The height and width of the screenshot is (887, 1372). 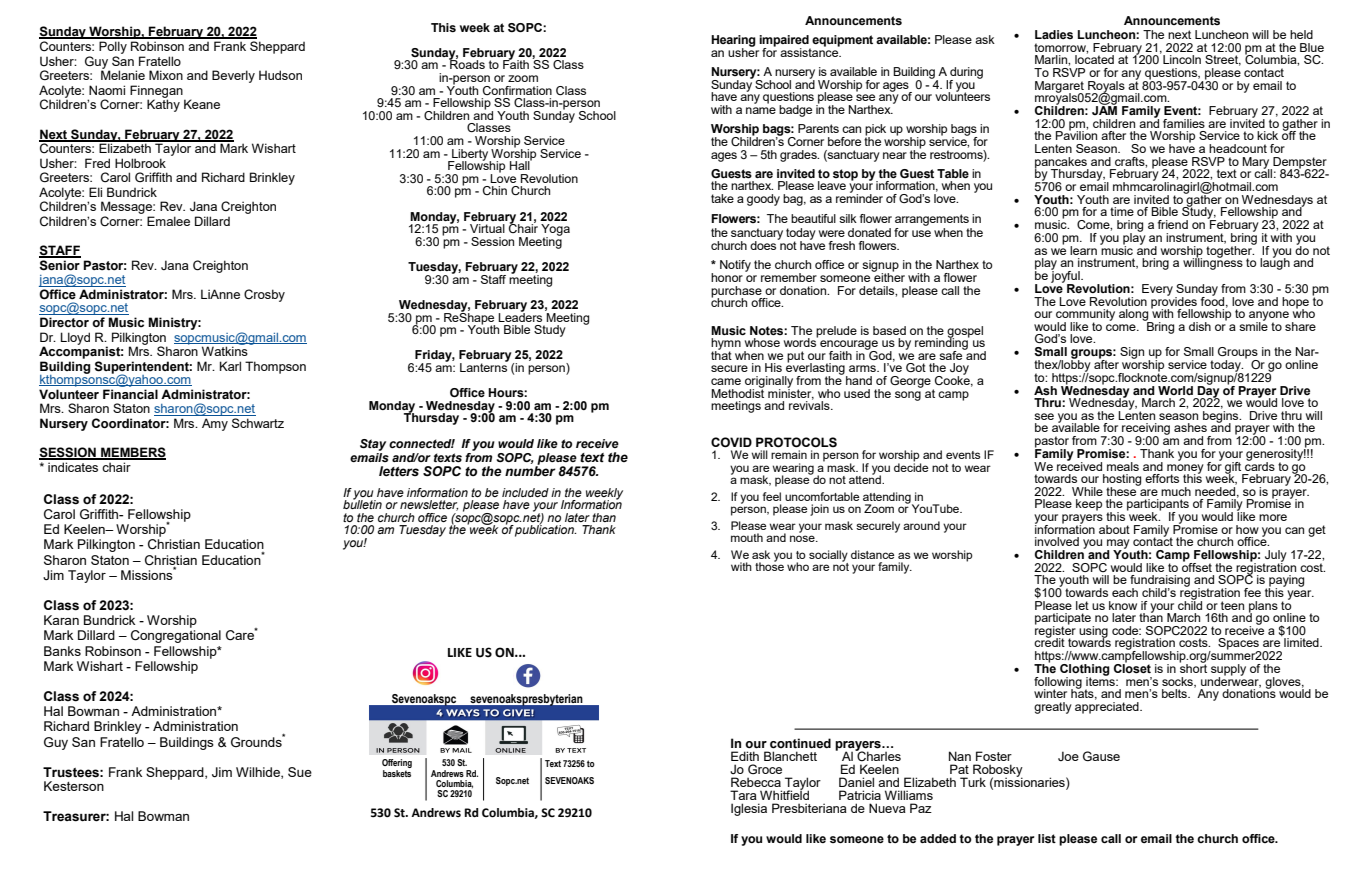 What do you see at coordinates (769, 565) in the screenshot?
I see `those` at bounding box center [769, 565].
